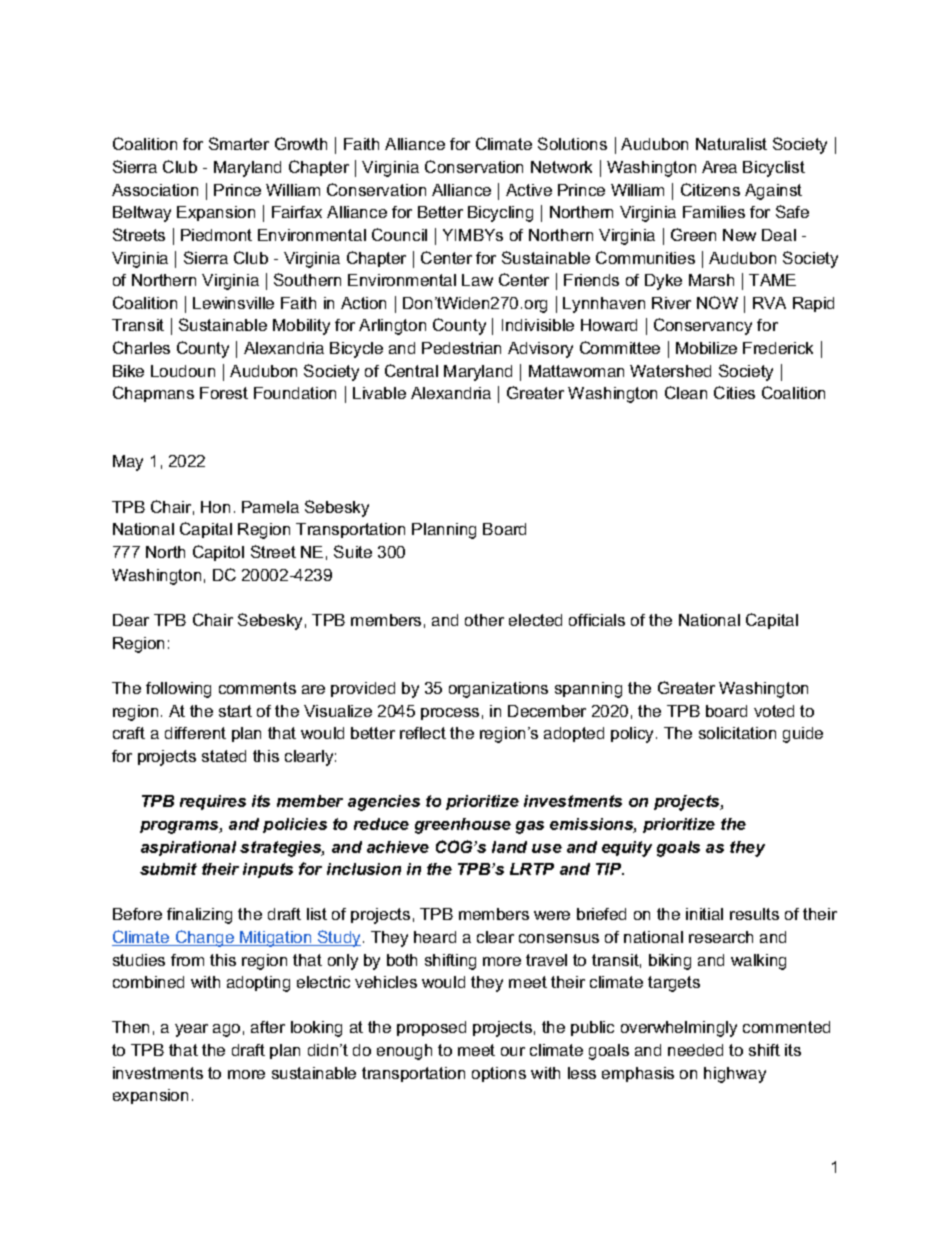  I want to click on start, so click(235, 711).
